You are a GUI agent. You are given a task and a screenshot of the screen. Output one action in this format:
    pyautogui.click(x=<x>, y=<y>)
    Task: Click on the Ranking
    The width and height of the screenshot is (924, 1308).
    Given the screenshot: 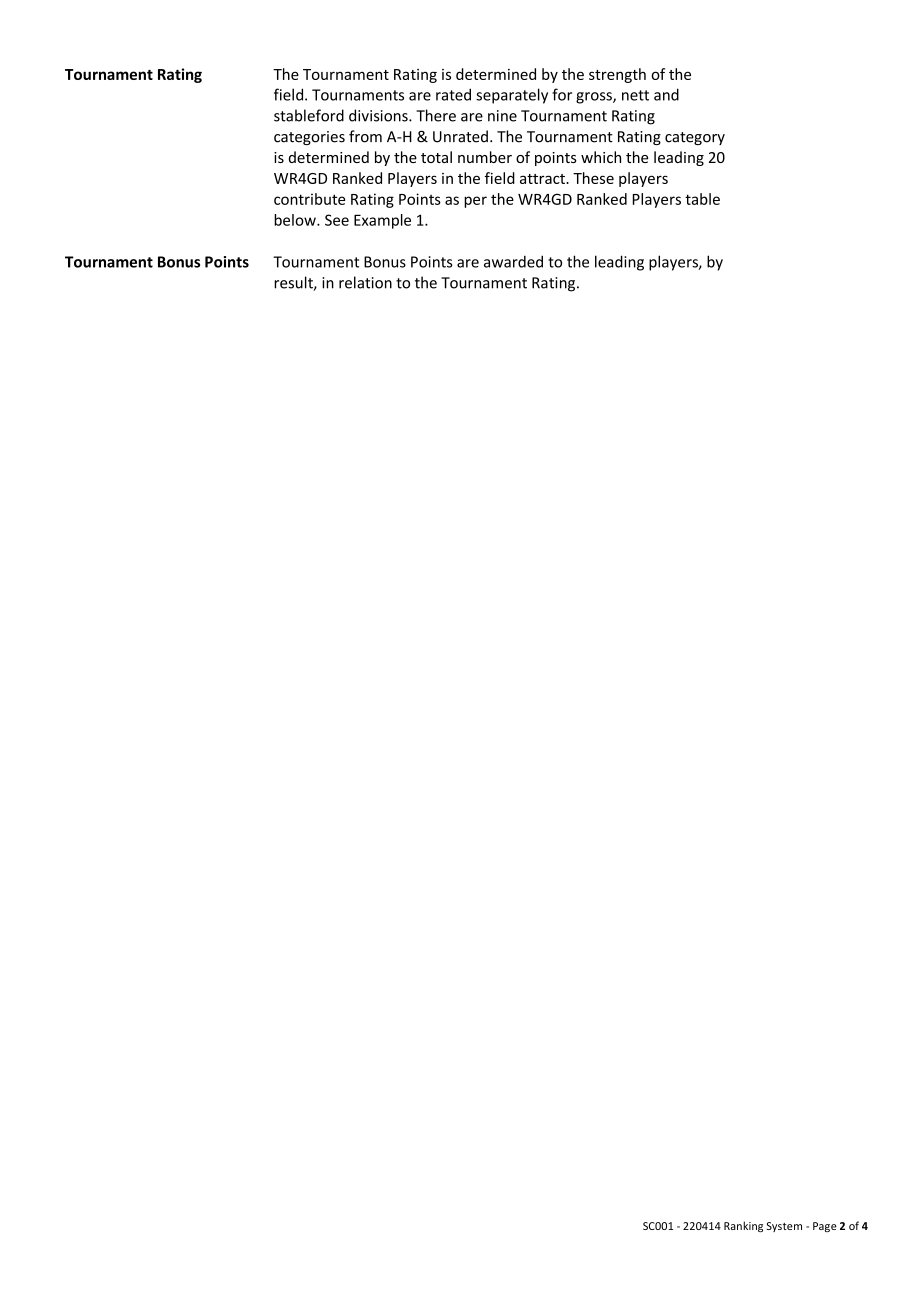 What is the action you would take?
    pyautogui.click(x=743, y=1226)
